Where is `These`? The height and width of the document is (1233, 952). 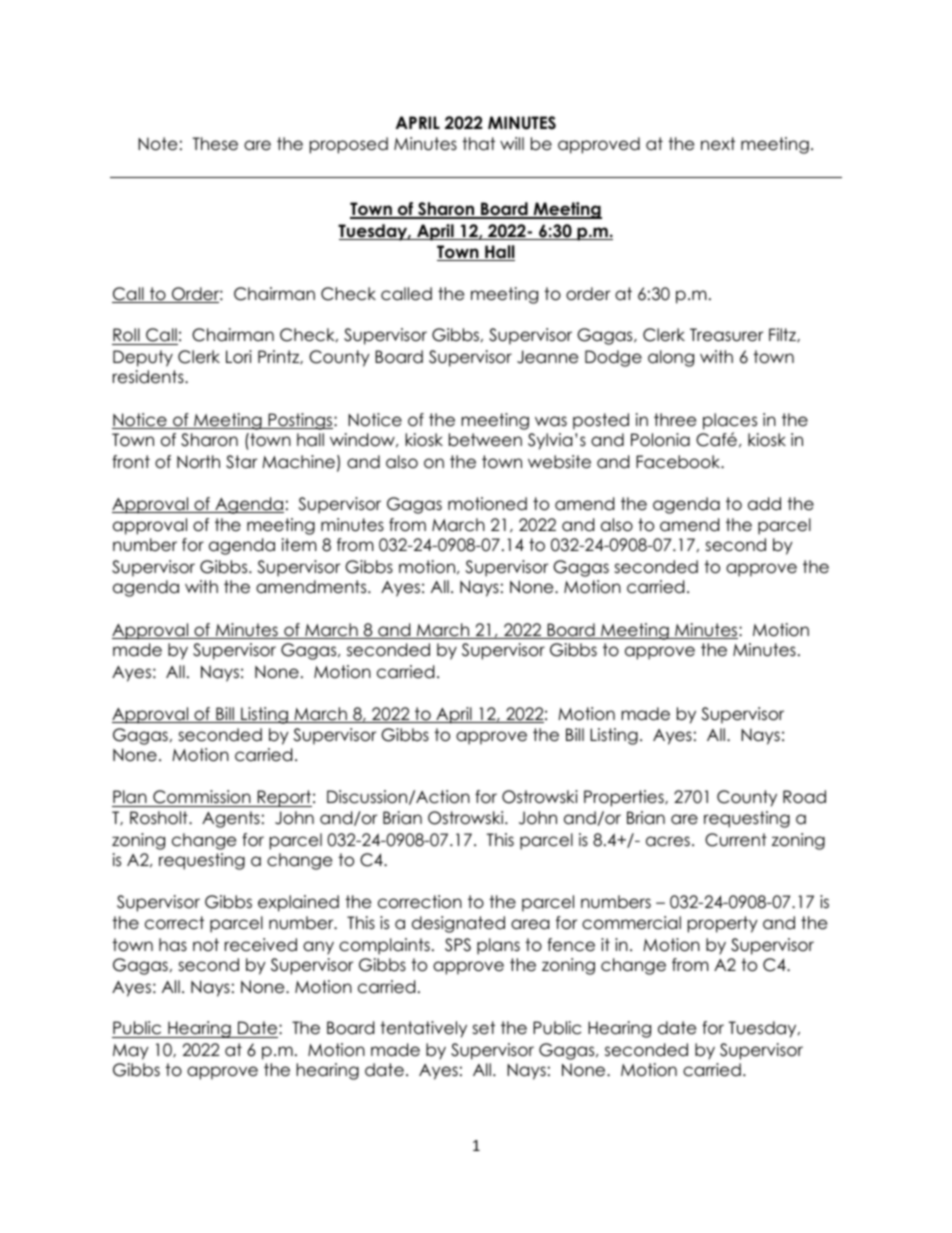 These is located at coordinates (215, 144).
